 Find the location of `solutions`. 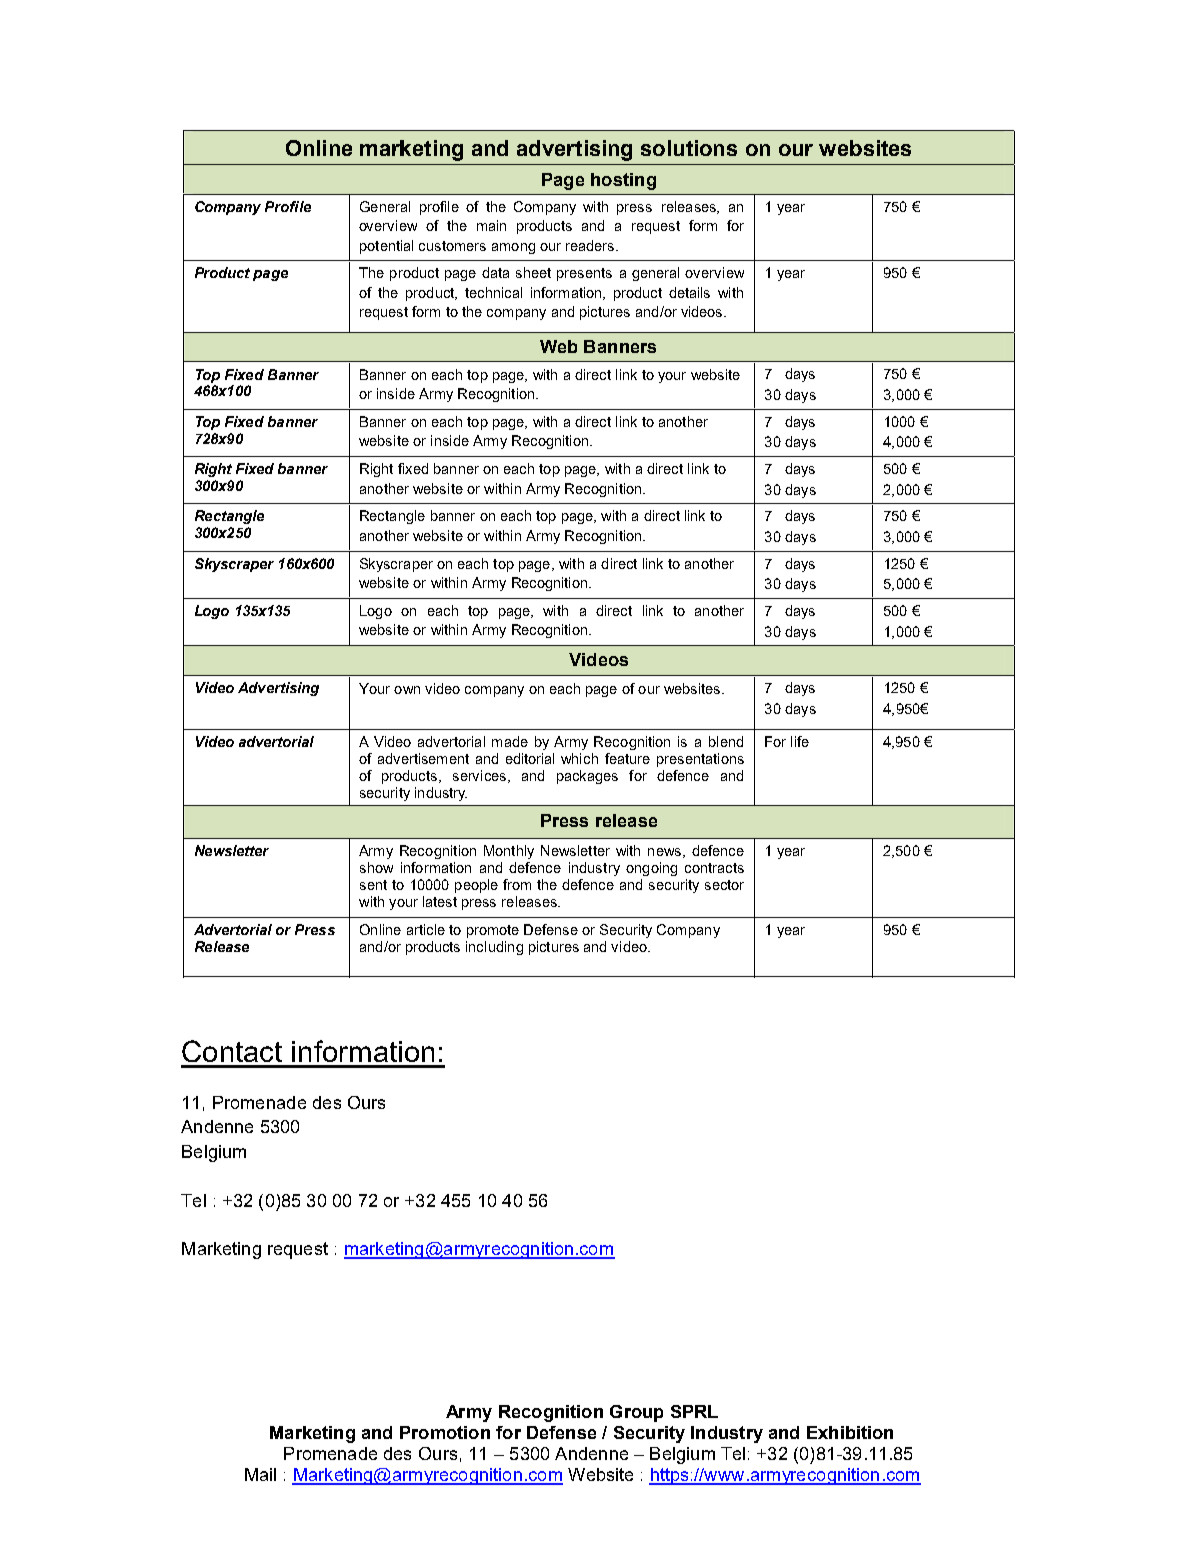

solutions is located at coordinates (689, 148).
